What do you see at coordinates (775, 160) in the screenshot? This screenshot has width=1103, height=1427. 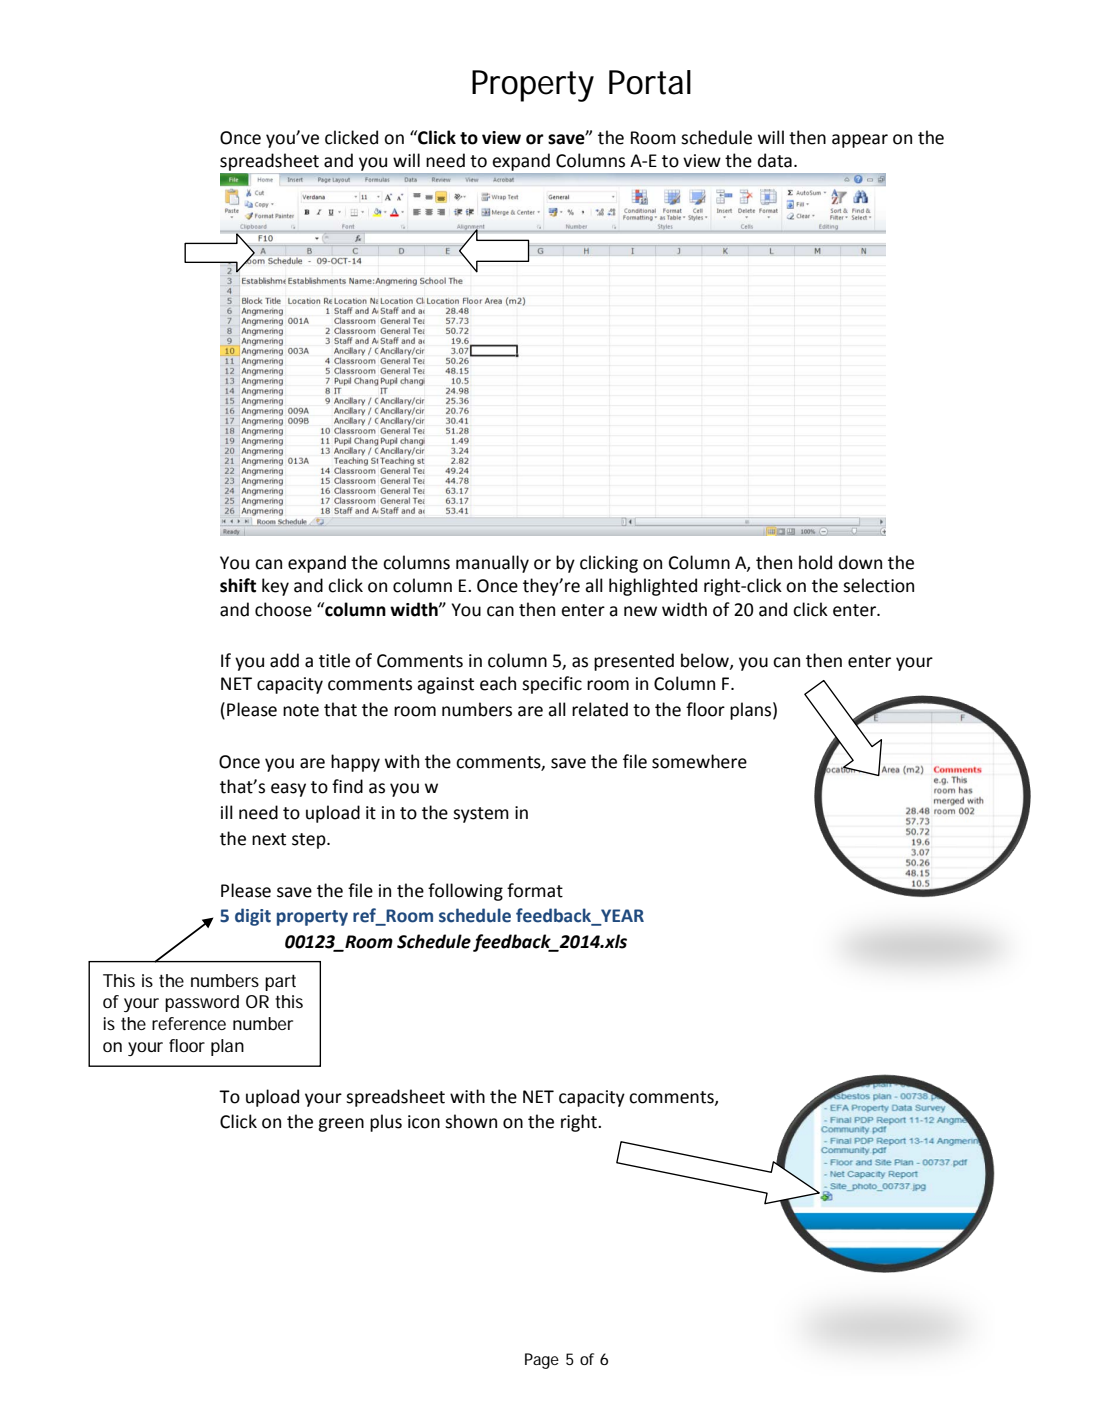 I see `data` at bounding box center [775, 160].
